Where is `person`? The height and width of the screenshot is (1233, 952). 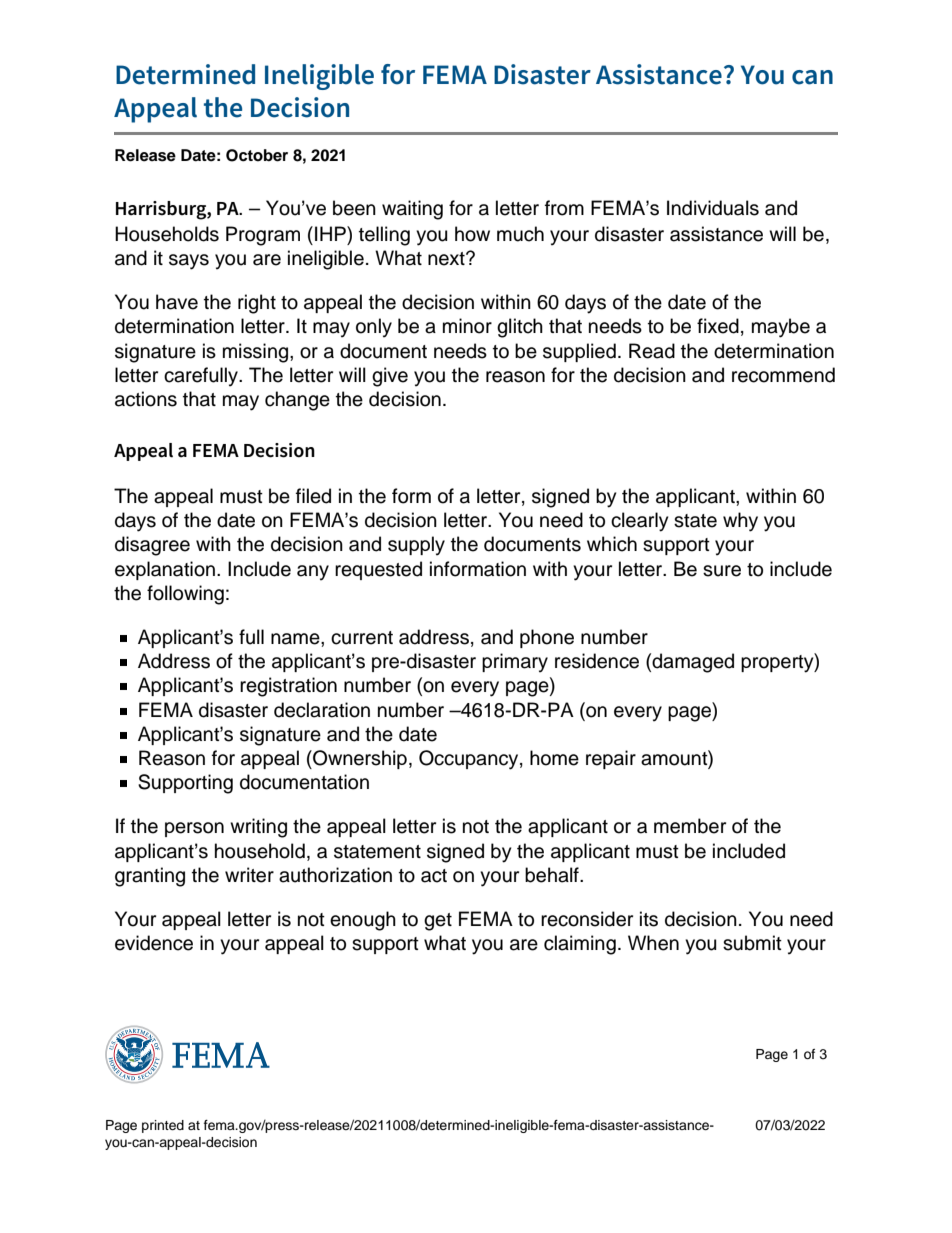 person is located at coordinates (194, 829).
